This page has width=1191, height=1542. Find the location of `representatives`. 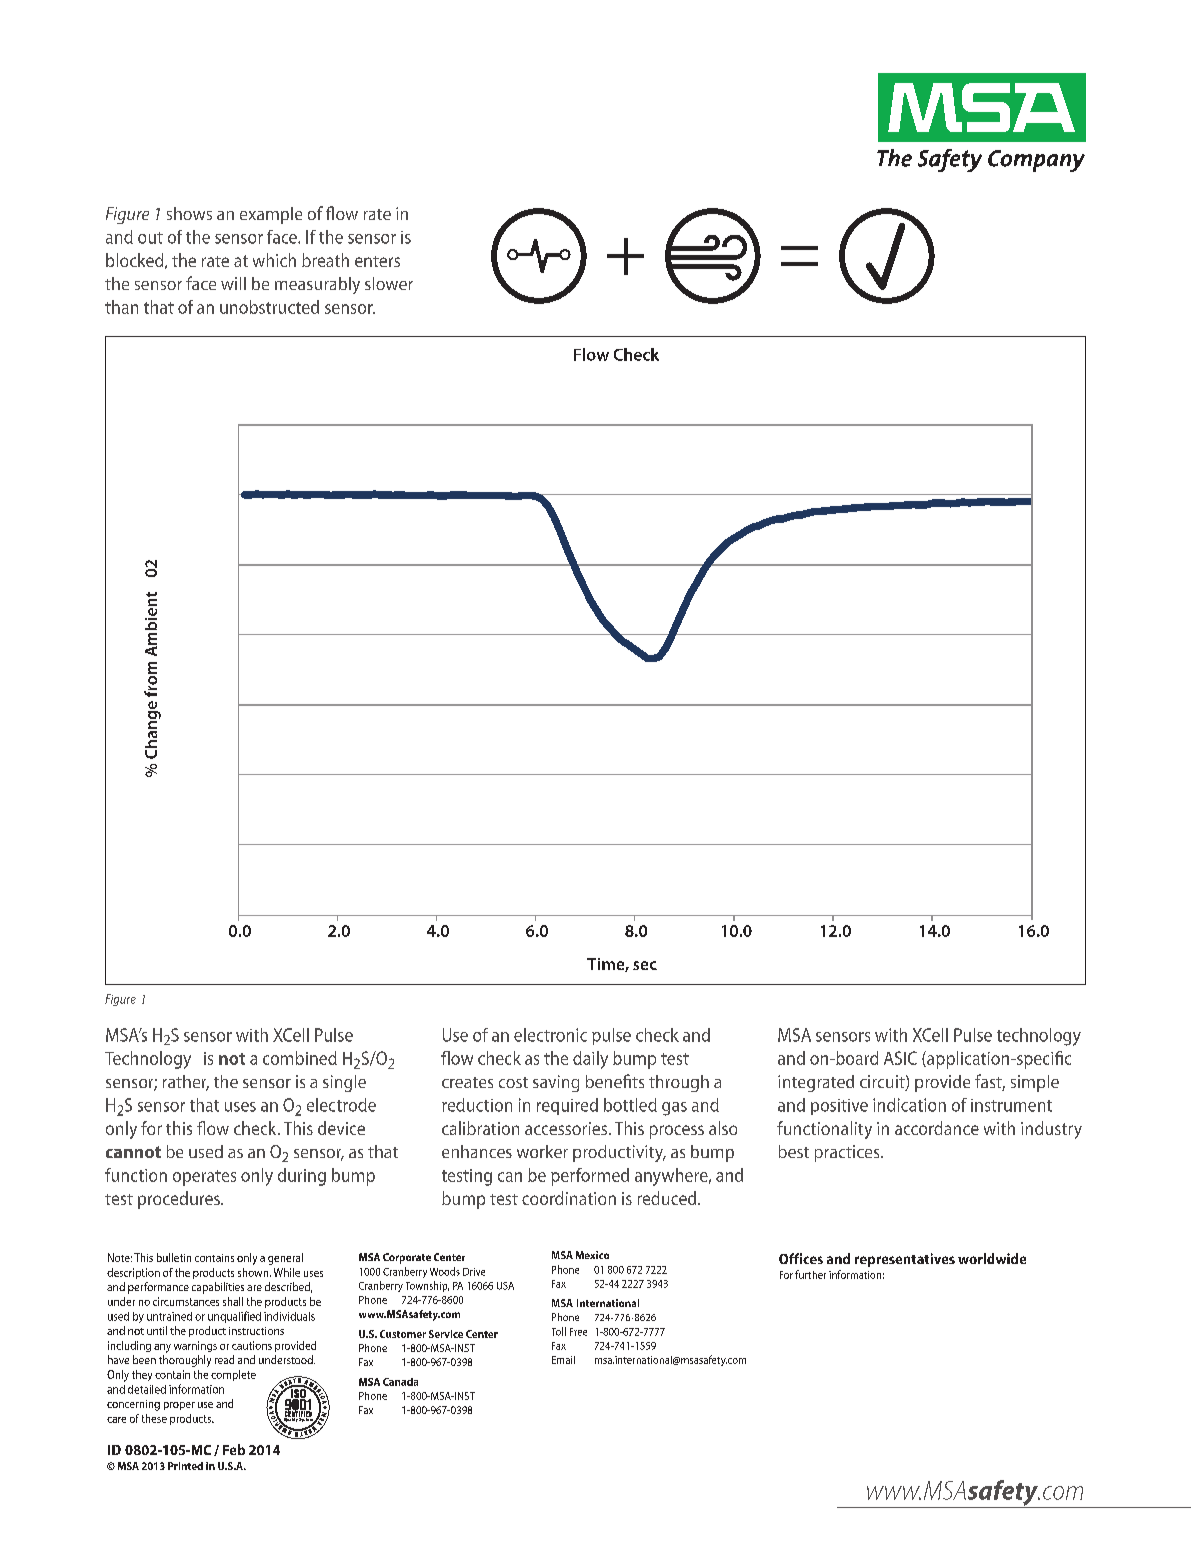

representatives is located at coordinates (905, 1260).
